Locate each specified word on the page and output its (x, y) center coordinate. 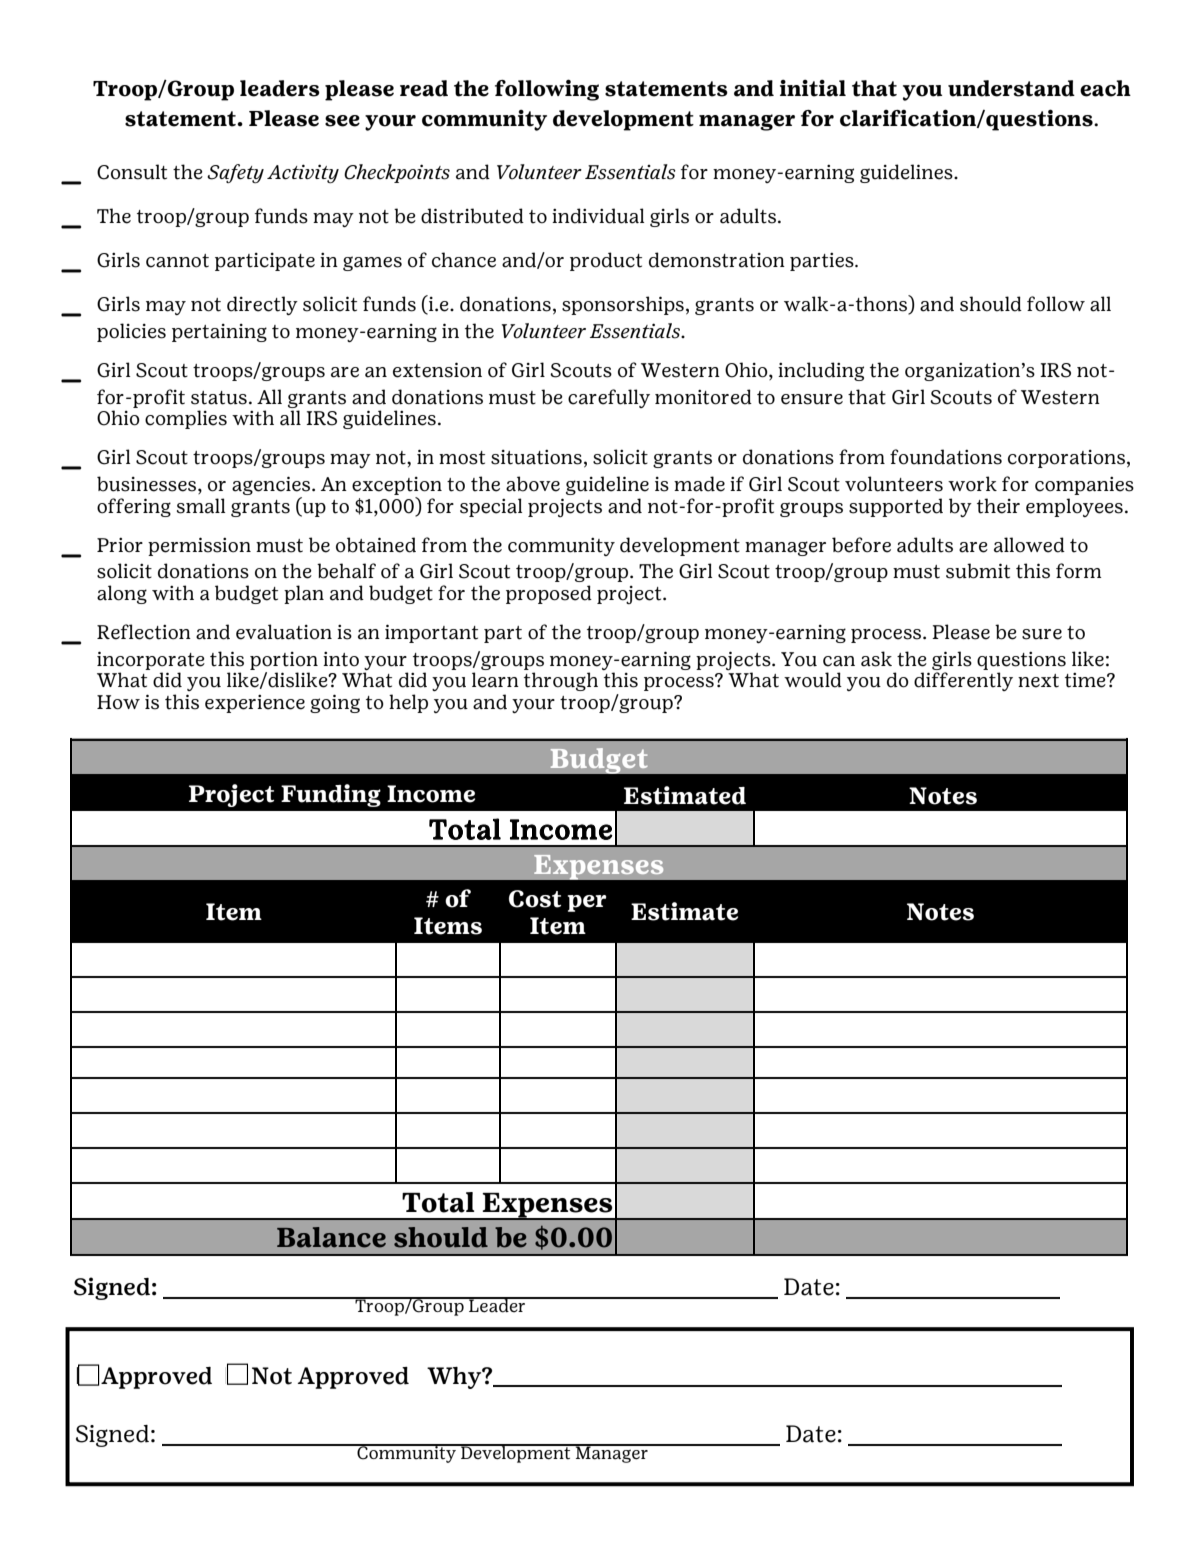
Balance (331, 1237)
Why (455, 1378)
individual (598, 216)
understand (1011, 88)
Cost (535, 899)
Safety (235, 173)
